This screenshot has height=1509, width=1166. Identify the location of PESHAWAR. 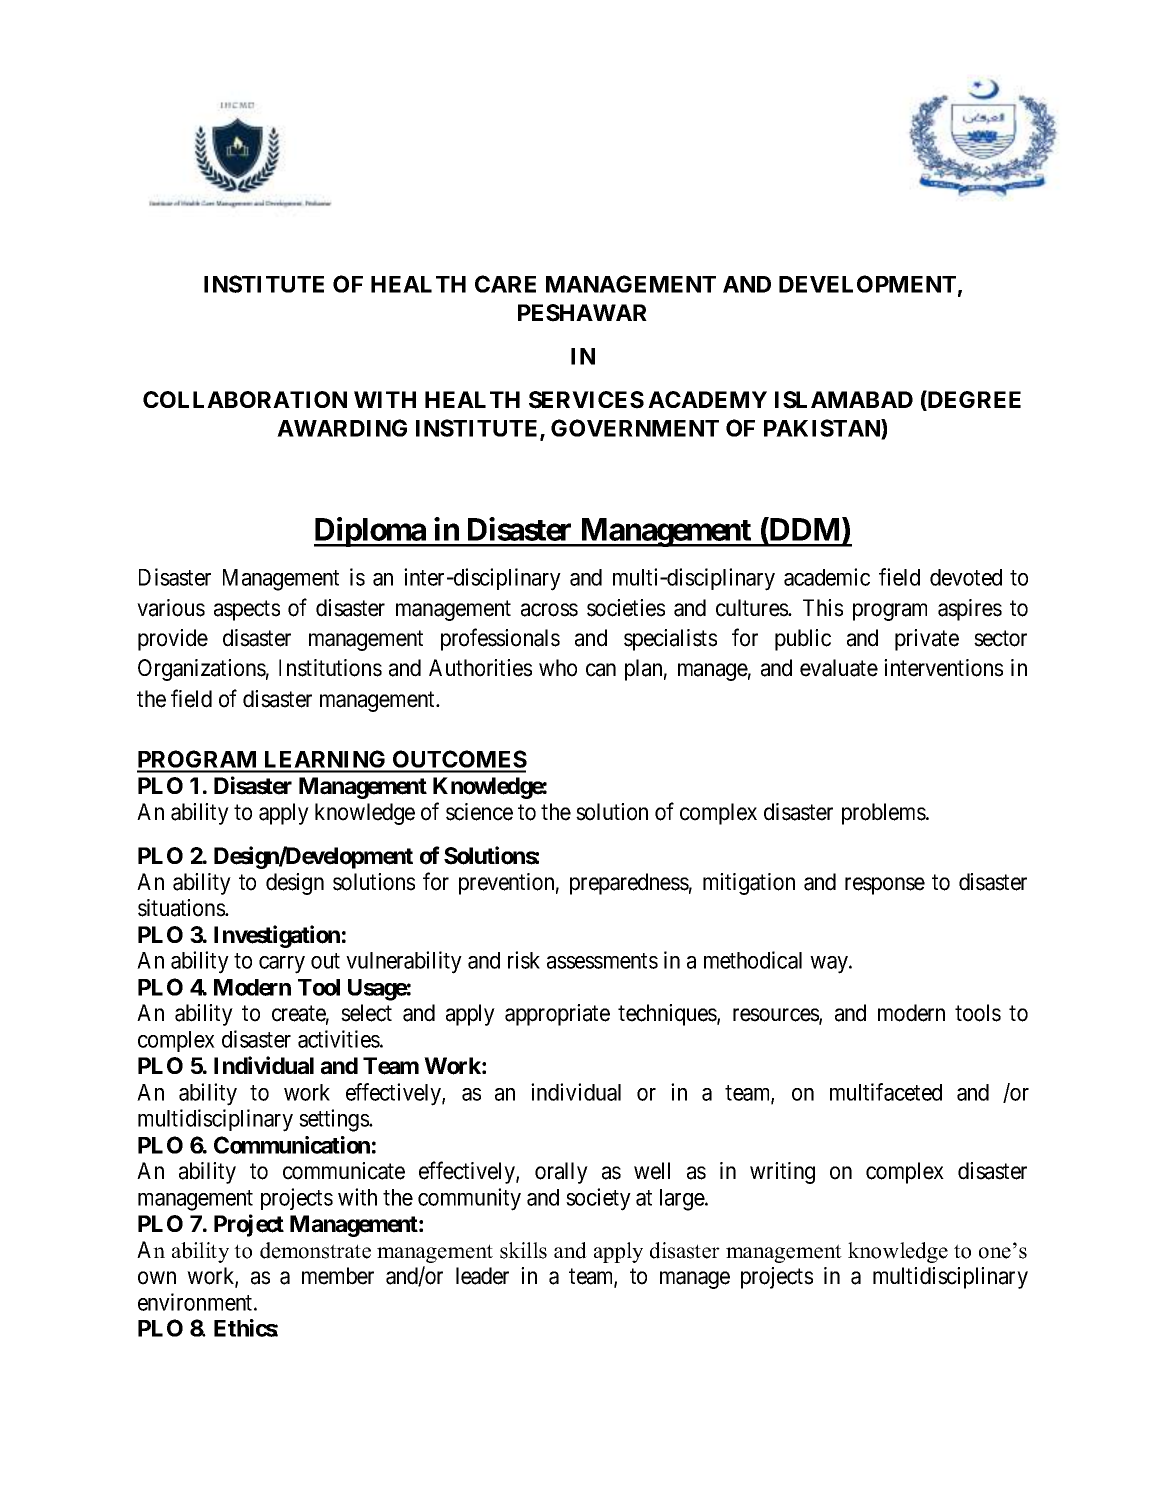
(582, 313).
